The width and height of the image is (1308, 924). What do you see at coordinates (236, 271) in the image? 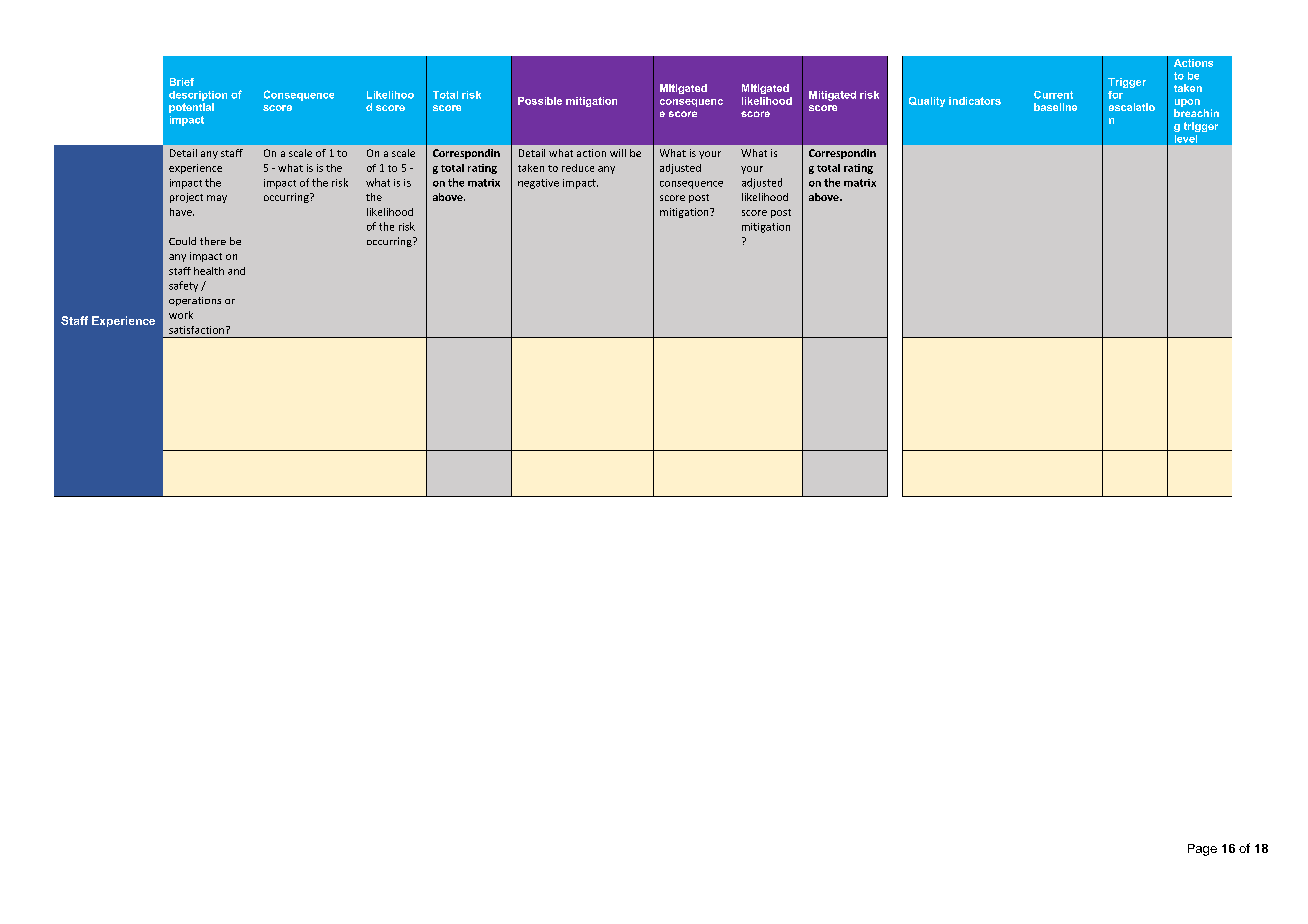
I see `and` at bounding box center [236, 271].
